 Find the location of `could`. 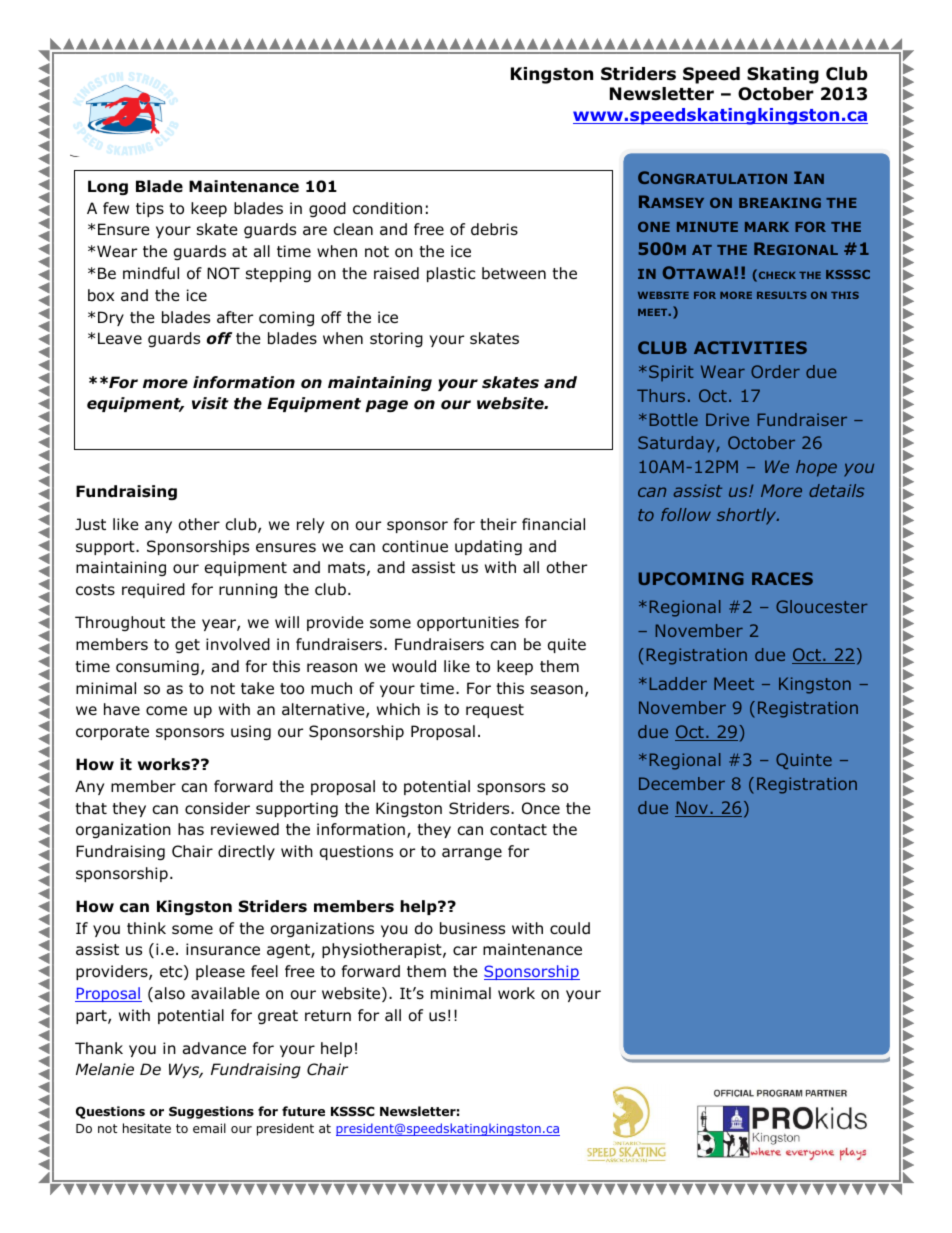

could is located at coordinates (570, 928).
